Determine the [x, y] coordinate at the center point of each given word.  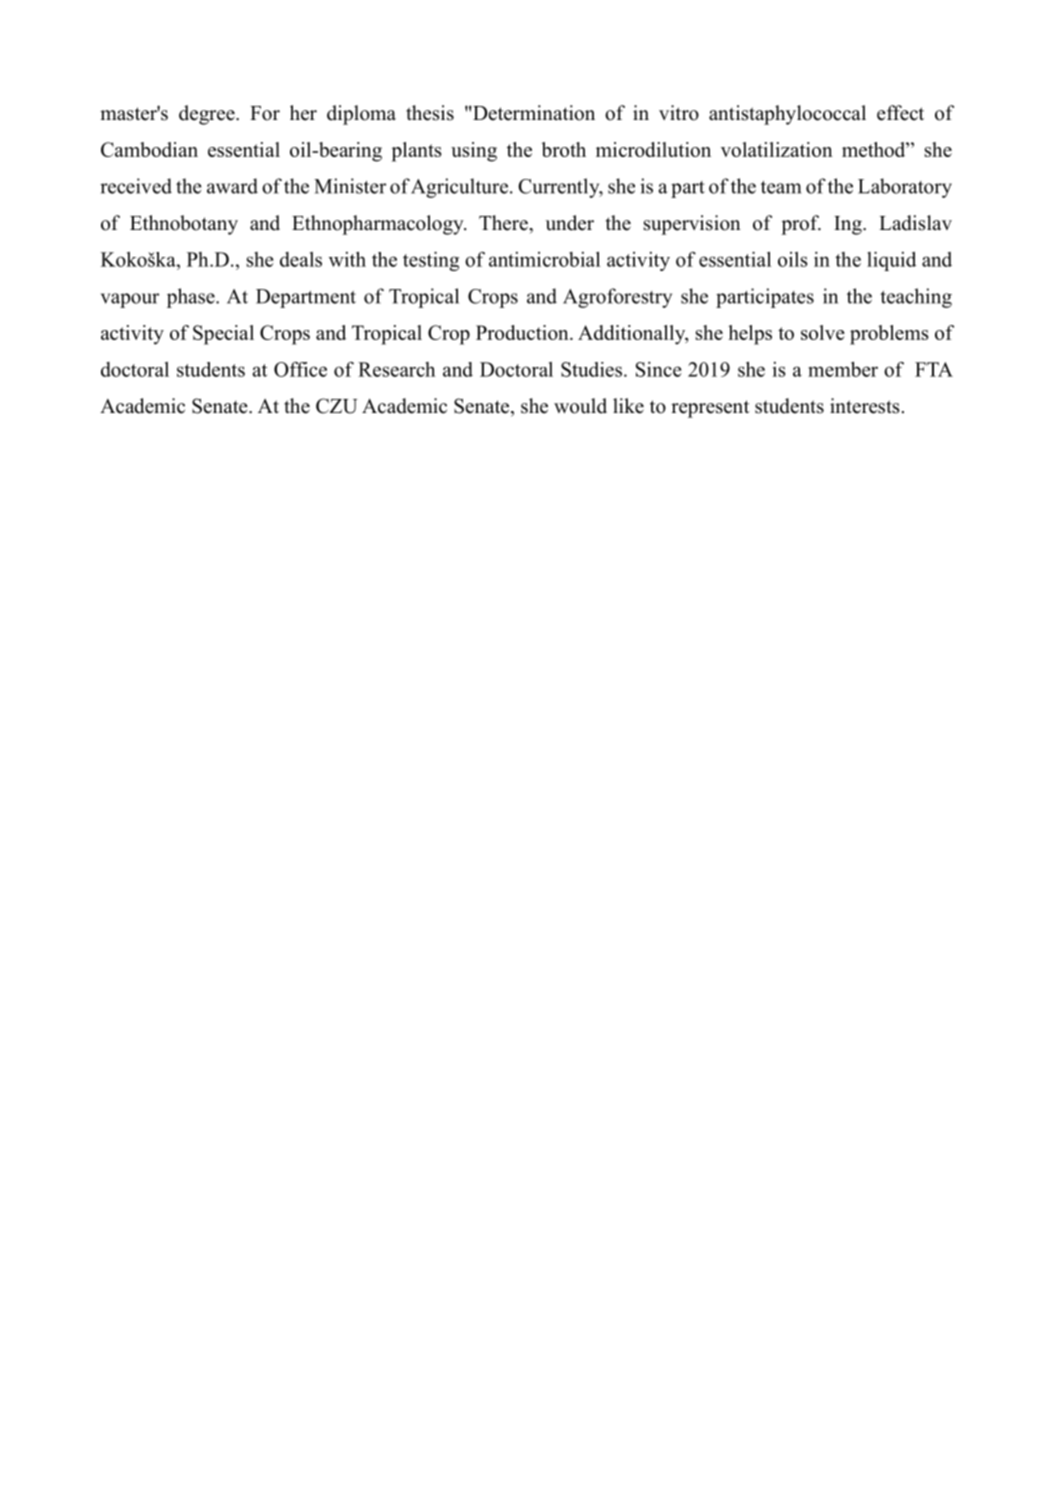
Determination [534, 113]
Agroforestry [617, 298]
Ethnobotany [184, 225]
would [580, 406]
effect [900, 113]
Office [300, 369]
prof [801, 225]
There [504, 223]
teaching [916, 298]
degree [208, 115]
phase [192, 298]
